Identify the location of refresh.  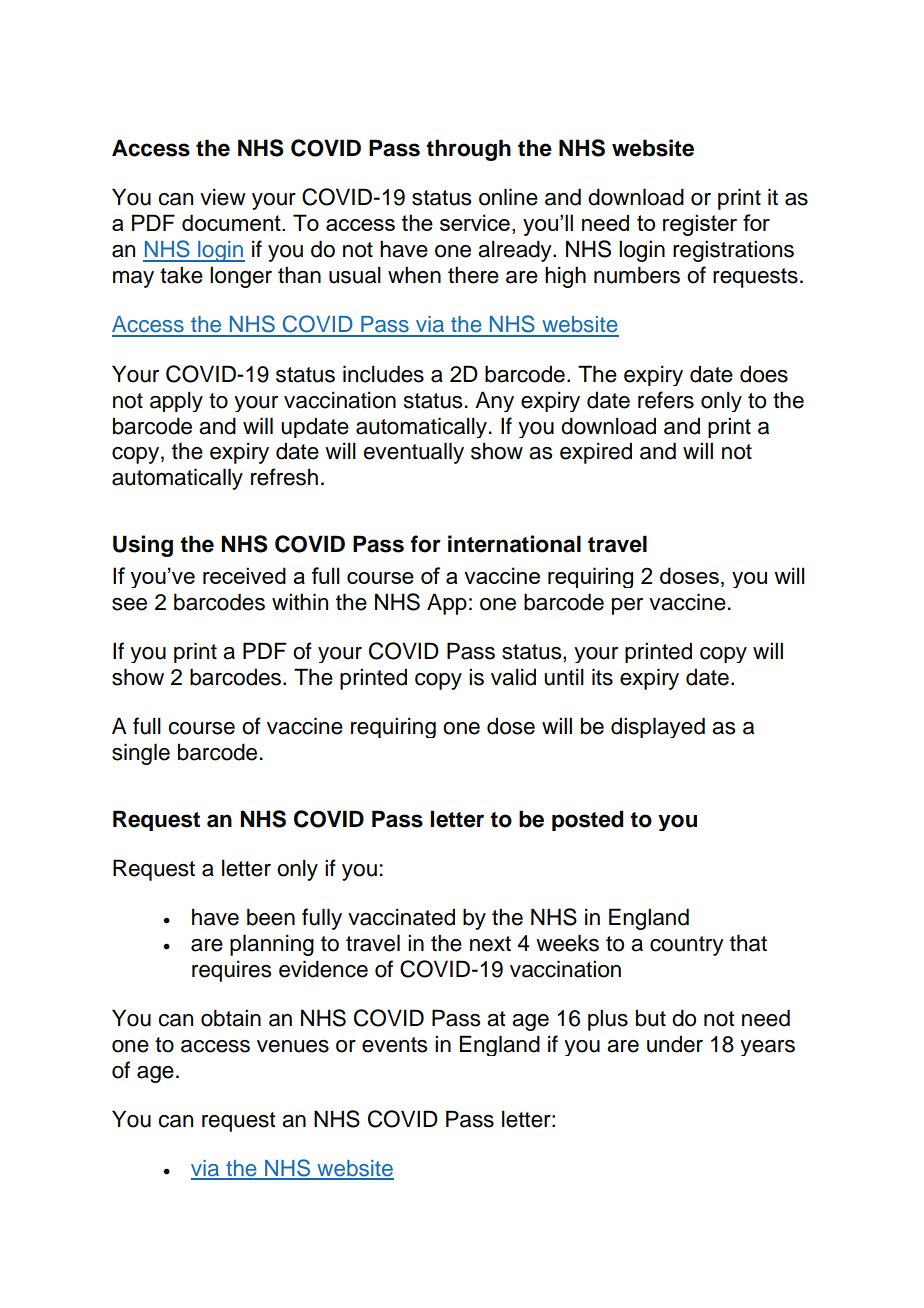
(284, 477).
